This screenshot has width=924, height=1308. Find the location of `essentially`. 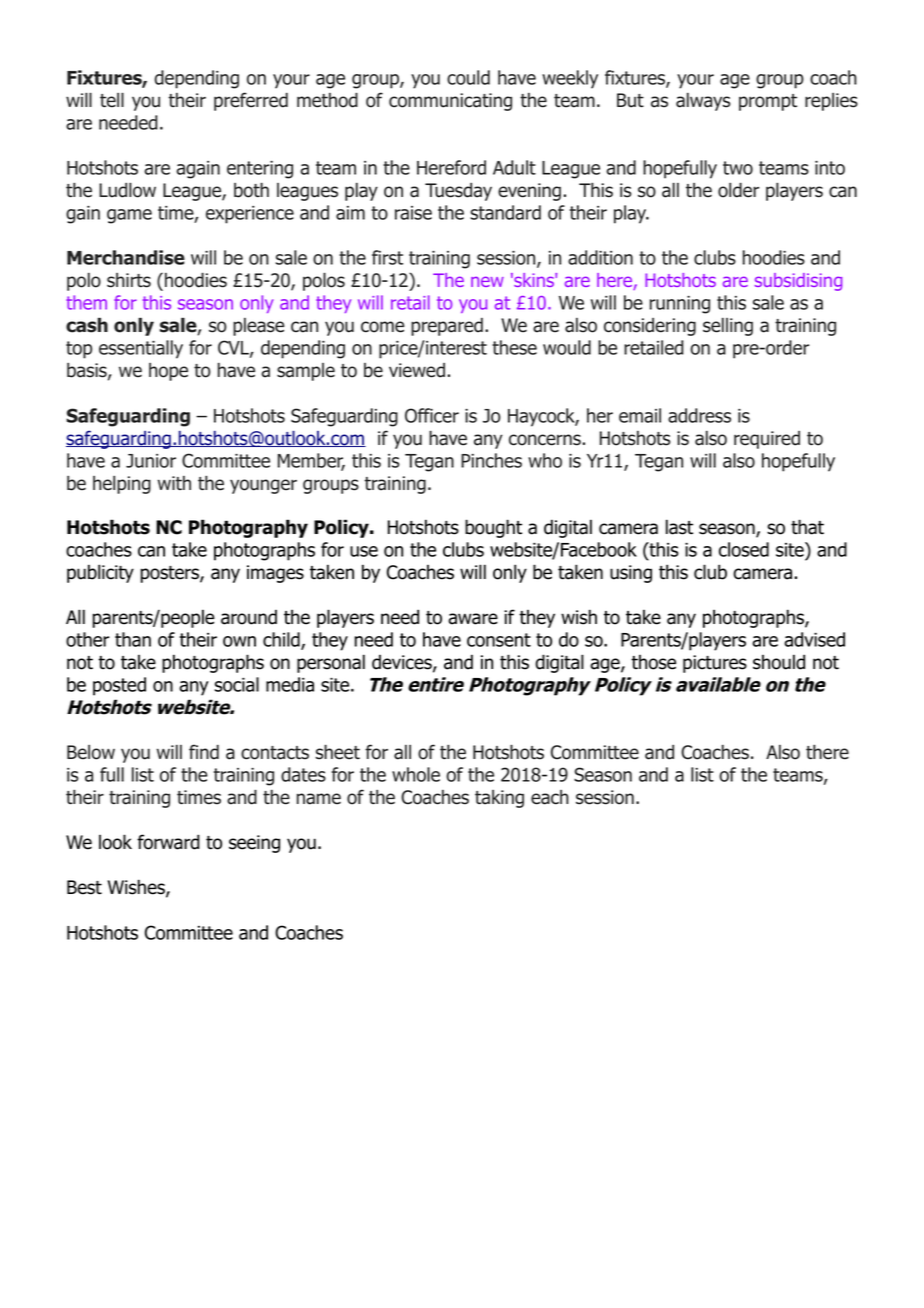

essentially is located at coordinates (141, 349).
